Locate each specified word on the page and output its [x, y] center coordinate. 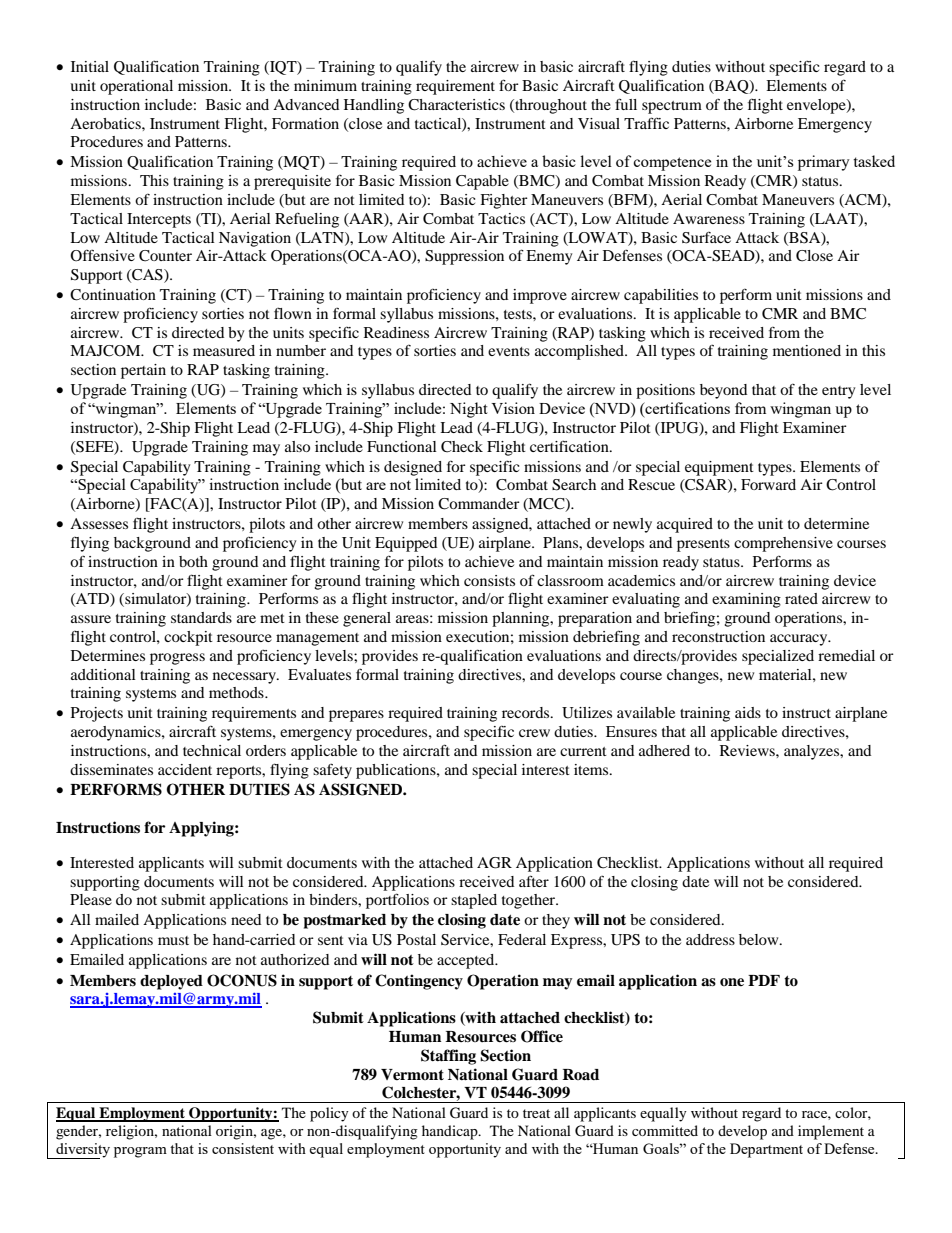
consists [489, 580]
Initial [90, 66]
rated [801, 598]
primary [824, 163]
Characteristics [456, 105]
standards [201, 617]
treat [536, 1113]
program [140, 1152]
